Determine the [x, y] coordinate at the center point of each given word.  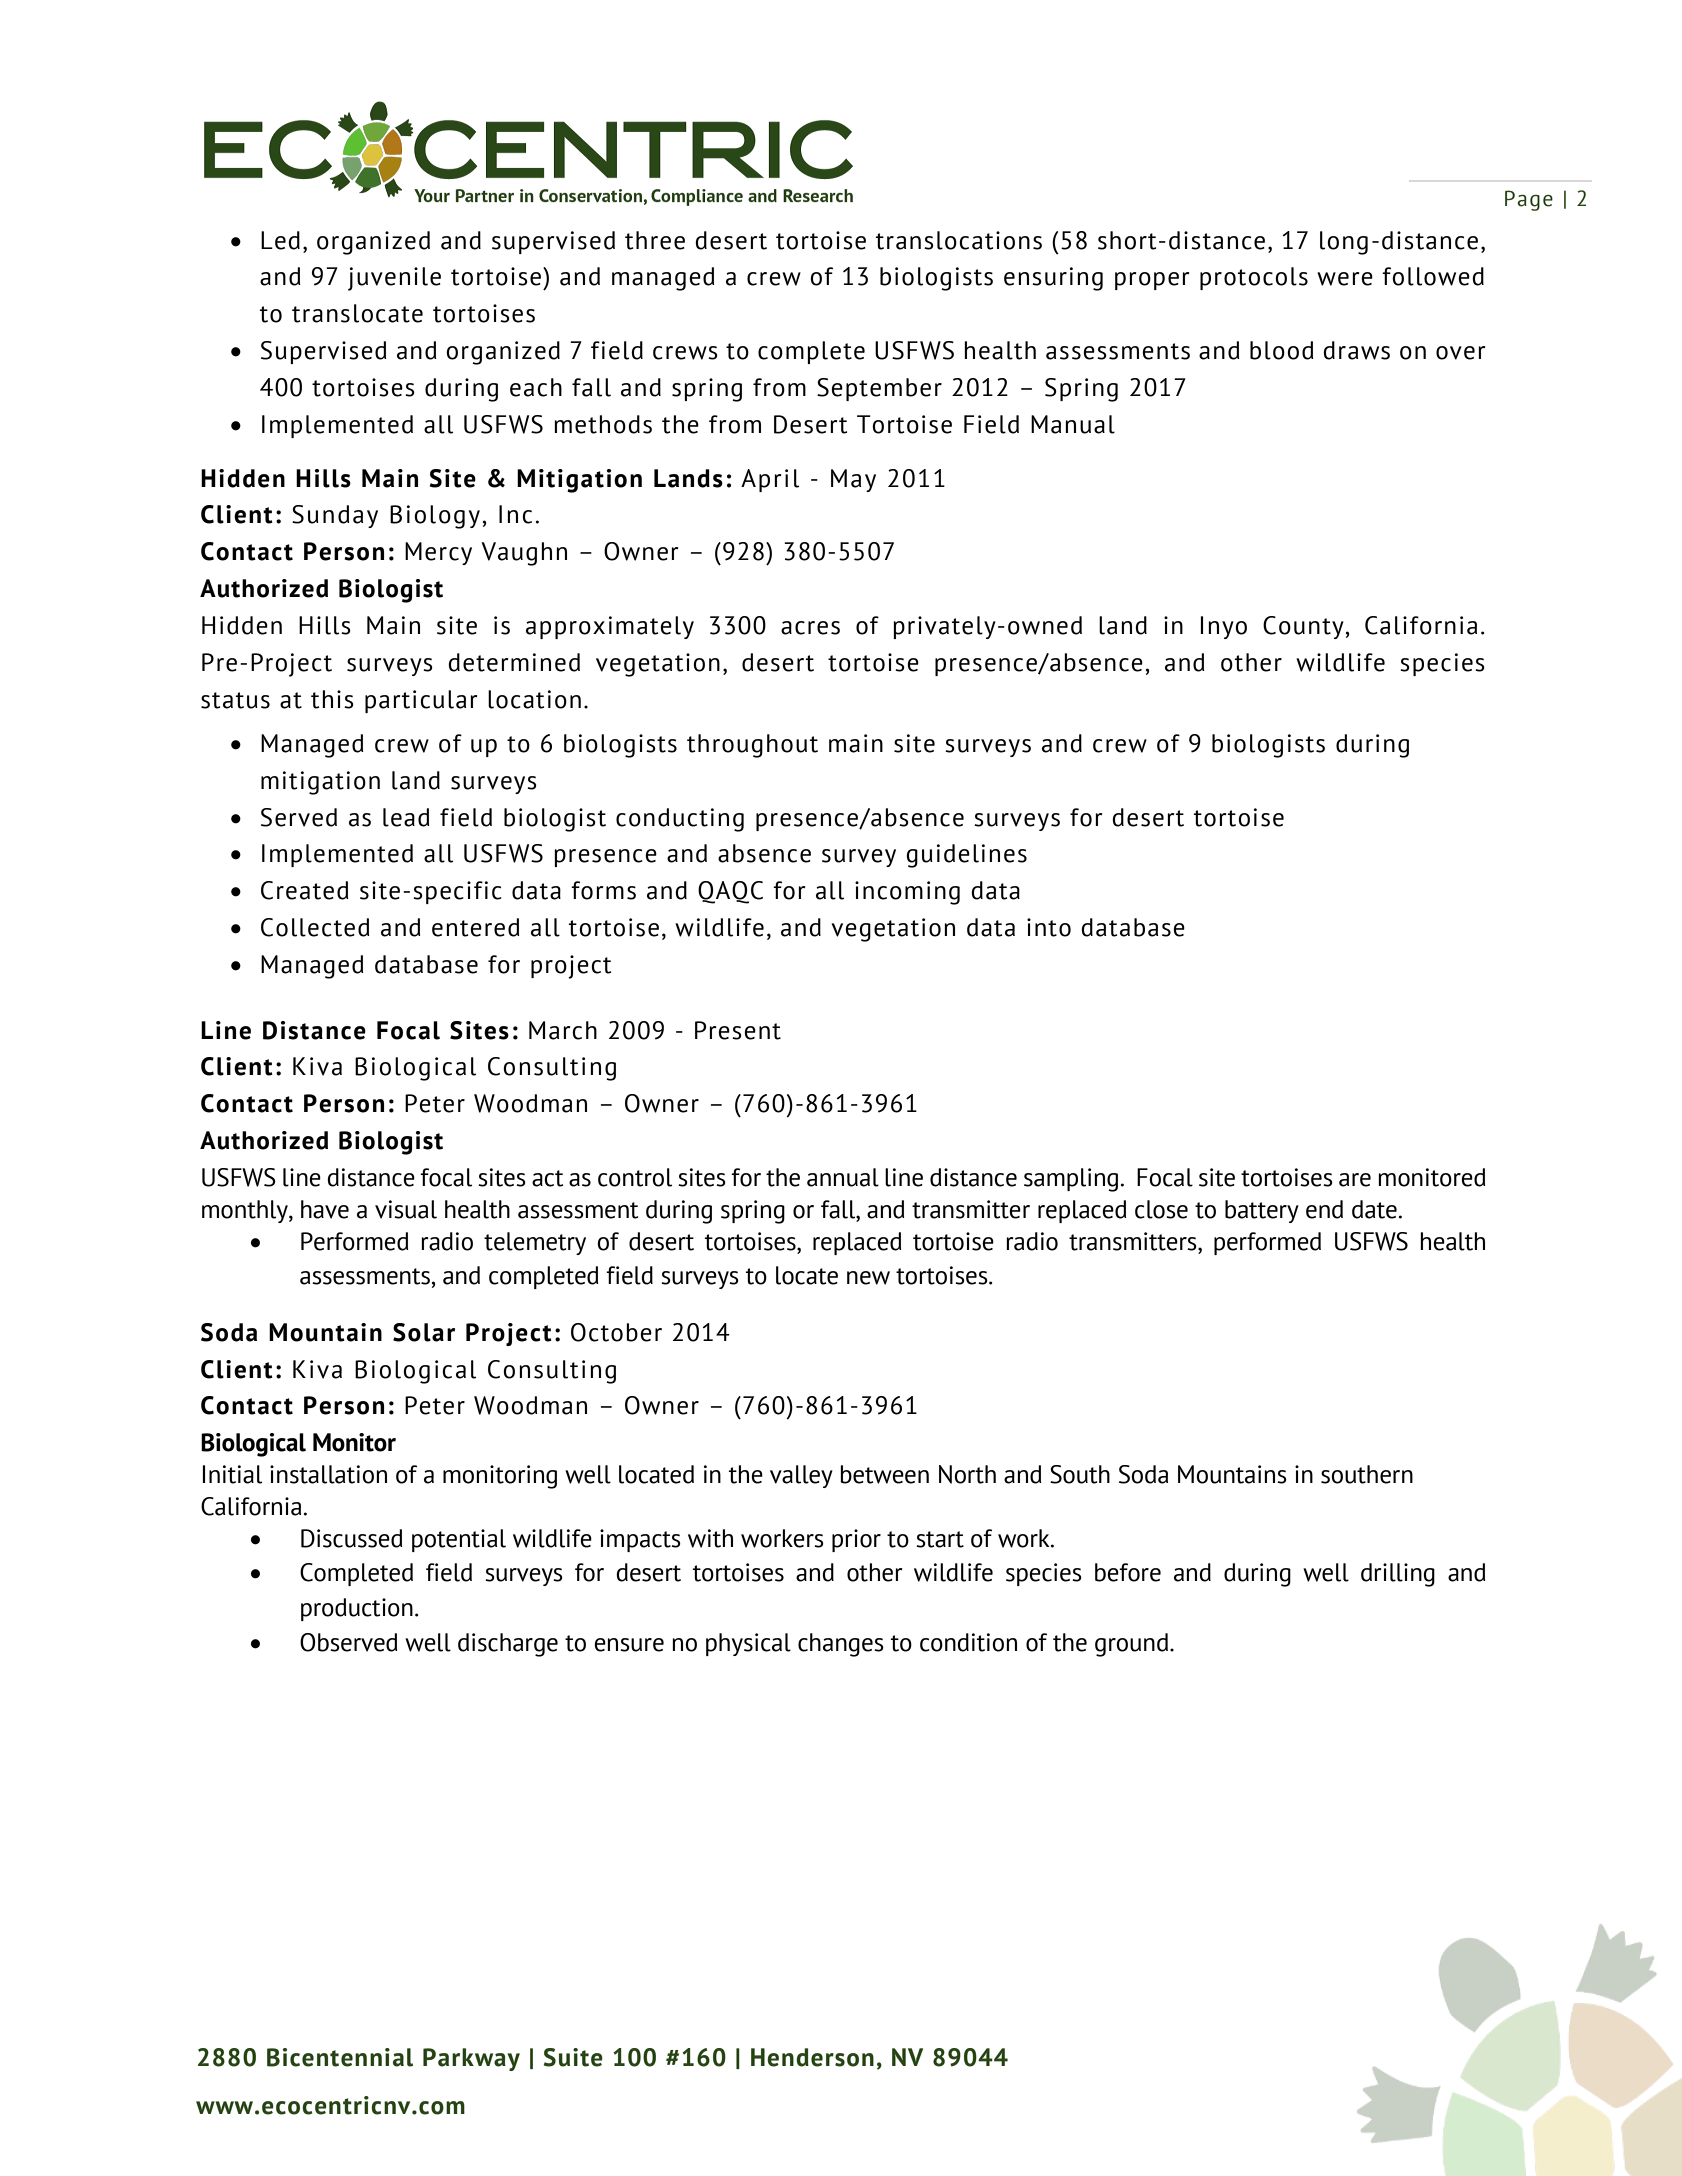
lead [406, 817]
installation [328, 1474]
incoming [907, 893]
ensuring [1053, 279]
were [1345, 279]
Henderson [812, 2057]
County [1303, 627]
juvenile [394, 279]
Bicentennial [340, 2057]
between [884, 1474]
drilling [1398, 1575]
